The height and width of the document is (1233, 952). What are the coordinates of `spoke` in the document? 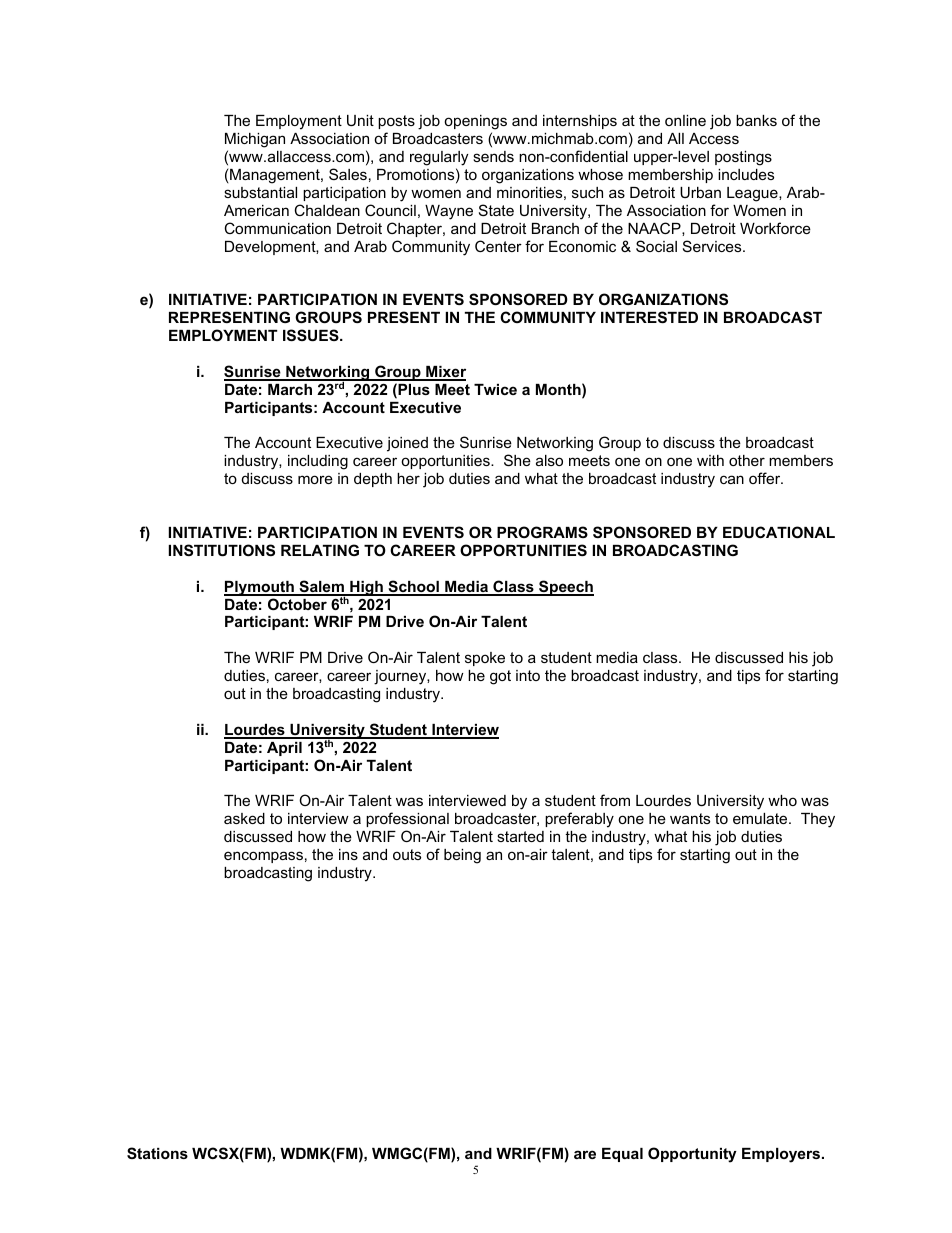 It's located at (485, 659).
